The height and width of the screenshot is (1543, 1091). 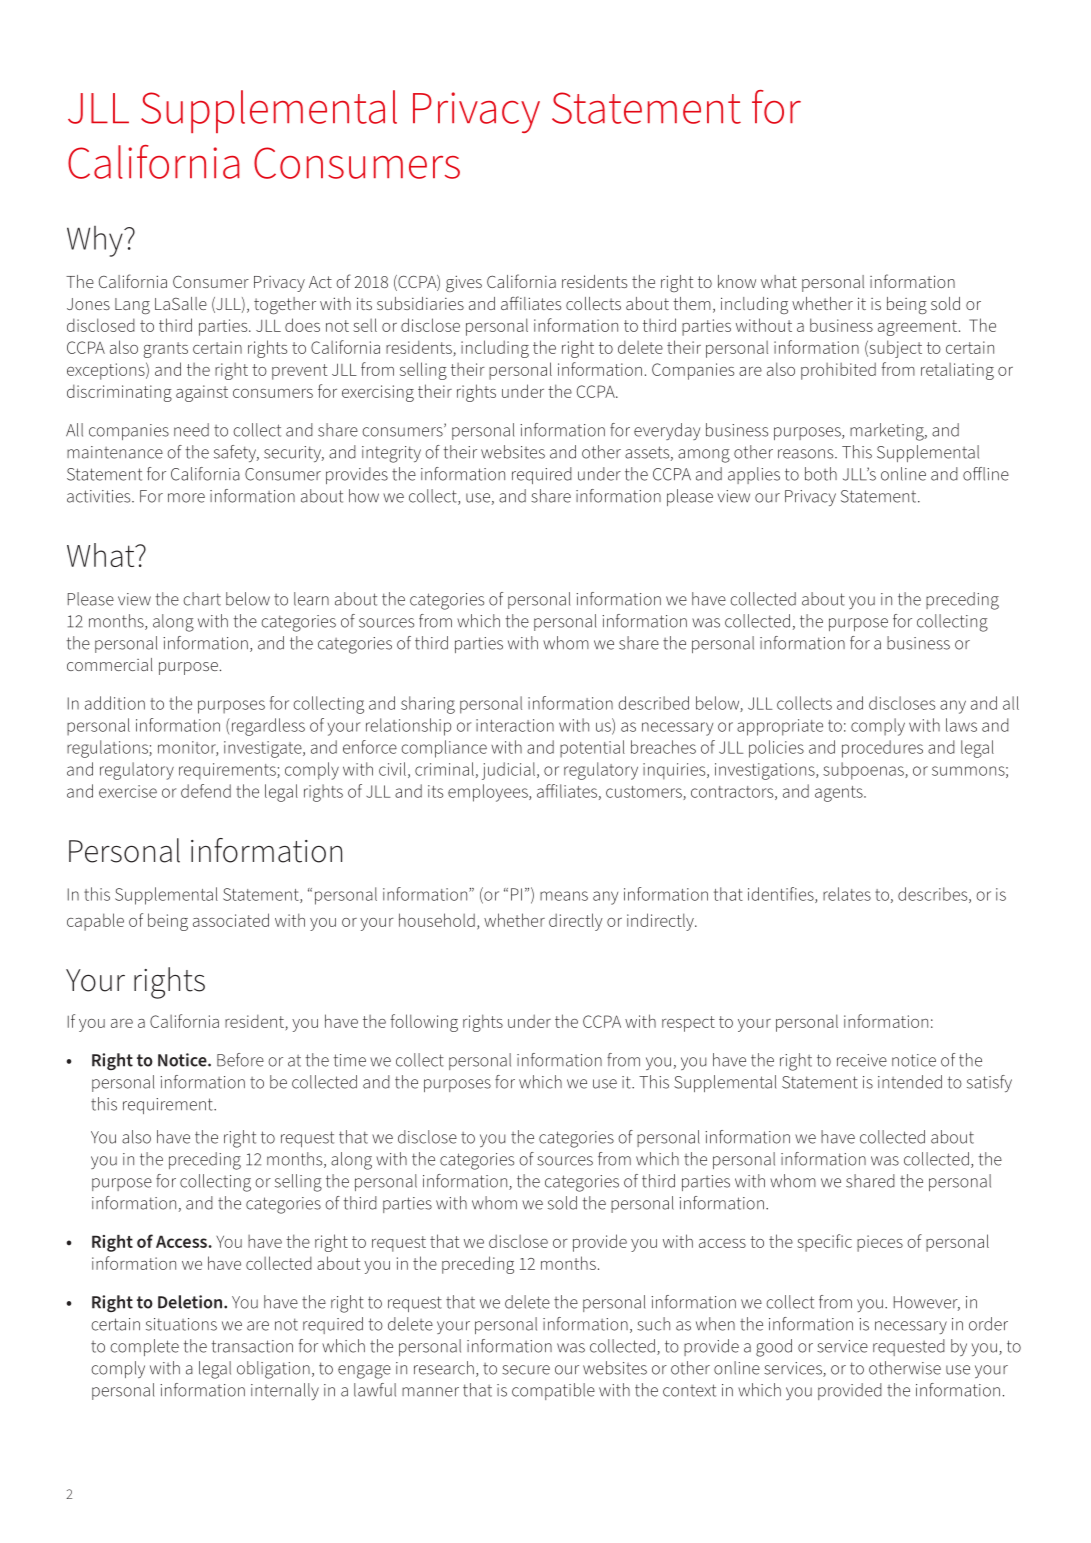 What do you see at coordinates (840, 794) in the screenshot?
I see `agents` at bounding box center [840, 794].
